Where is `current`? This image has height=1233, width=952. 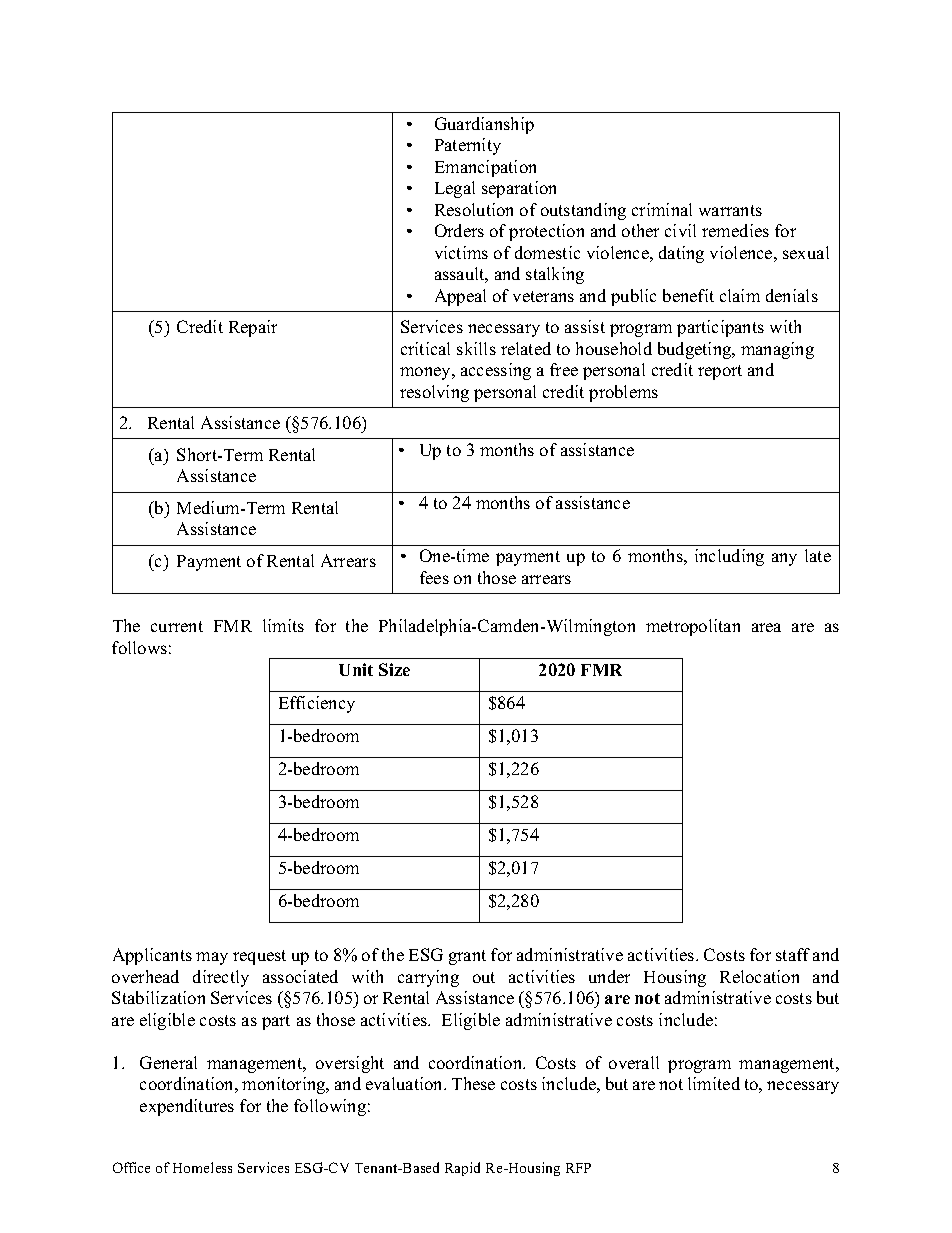 current is located at coordinates (177, 626).
